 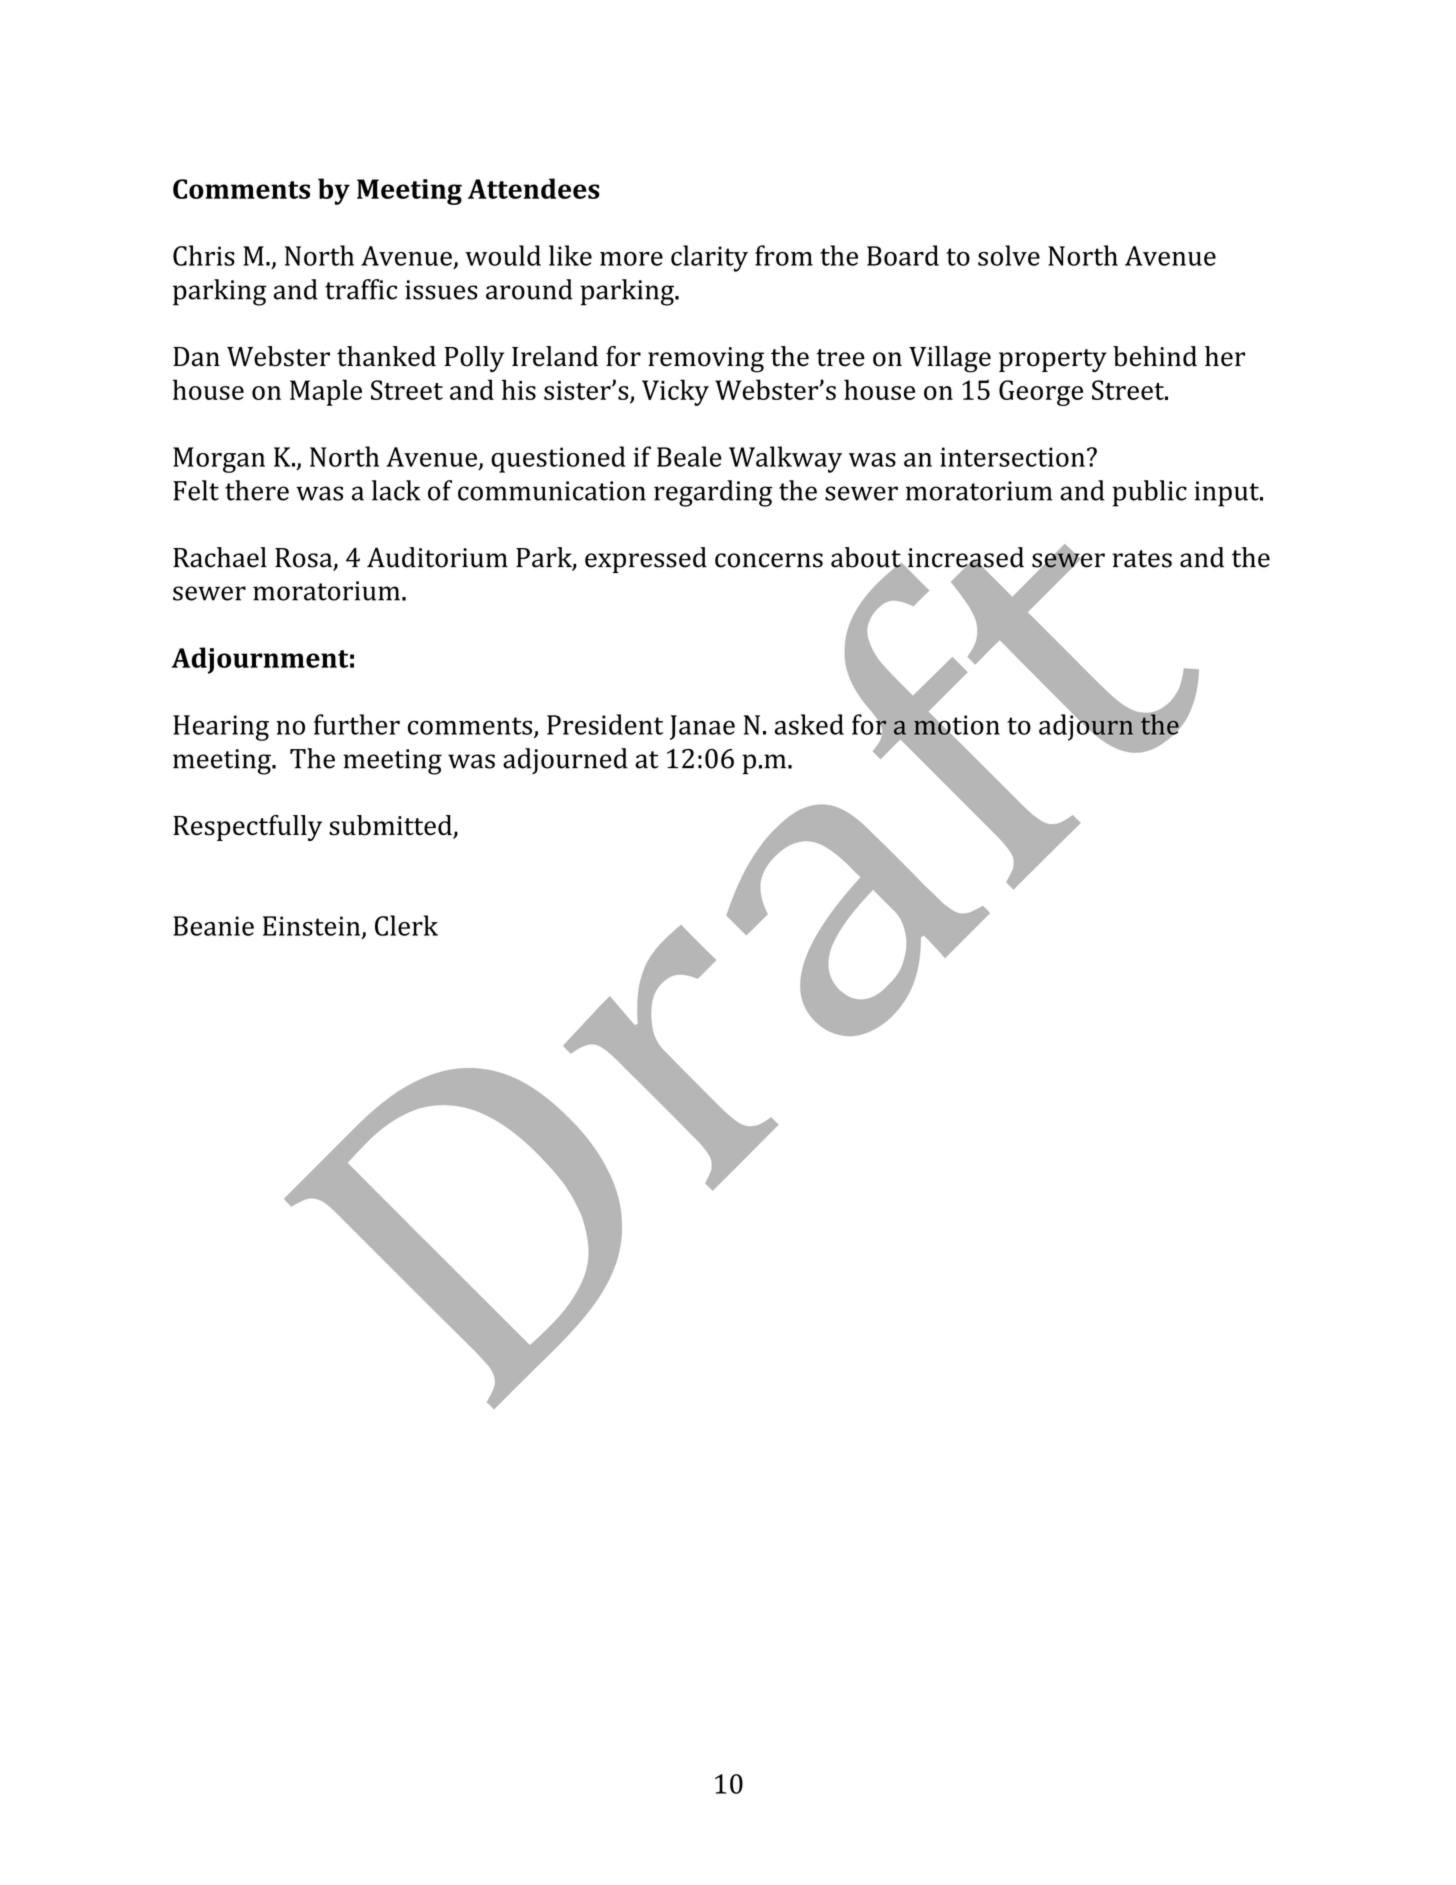 I want to click on Morgan, so click(x=219, y=460).
